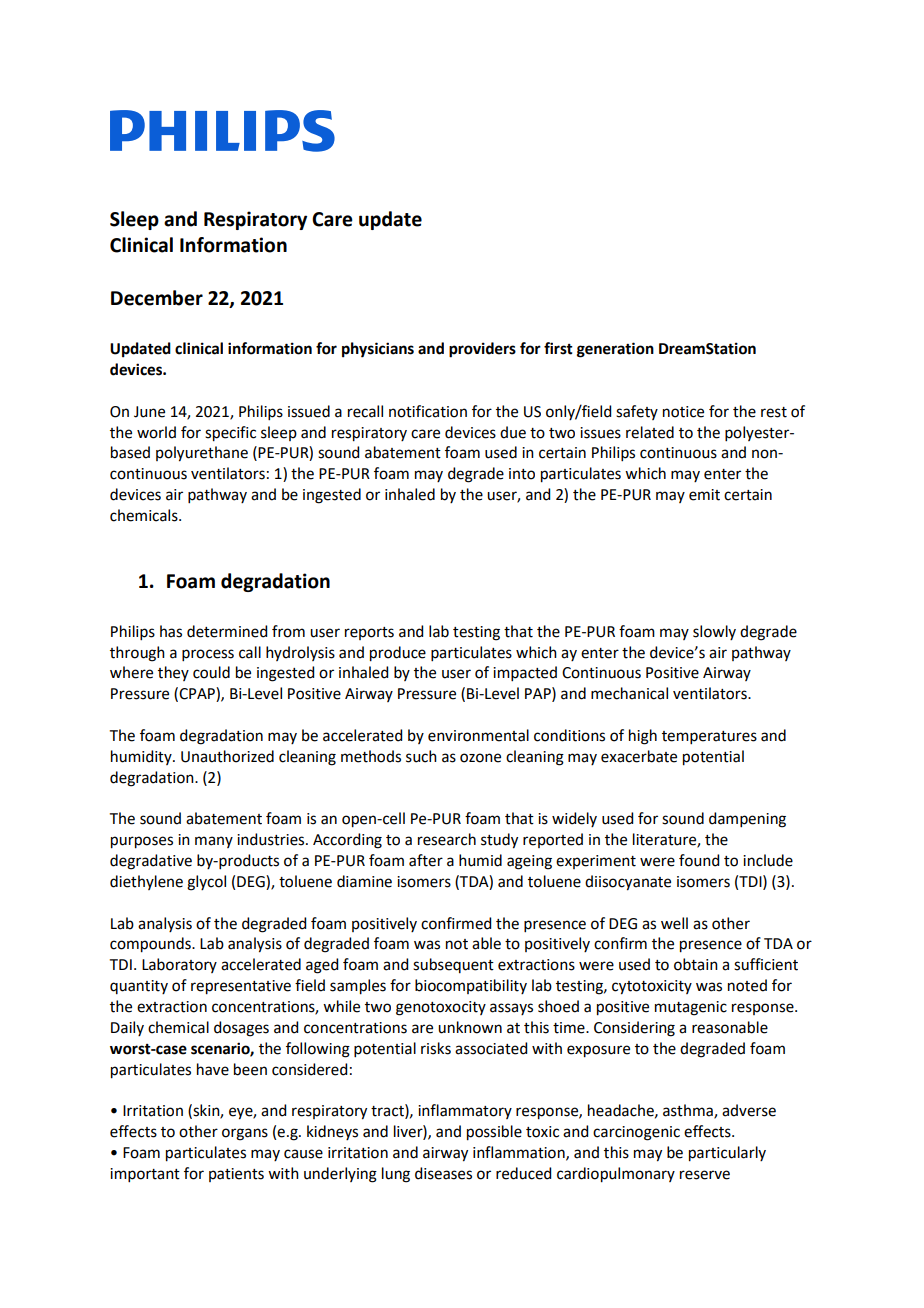 This screenshot has height=1308, width=924. I want to click on obtain, so click(696, 964).
